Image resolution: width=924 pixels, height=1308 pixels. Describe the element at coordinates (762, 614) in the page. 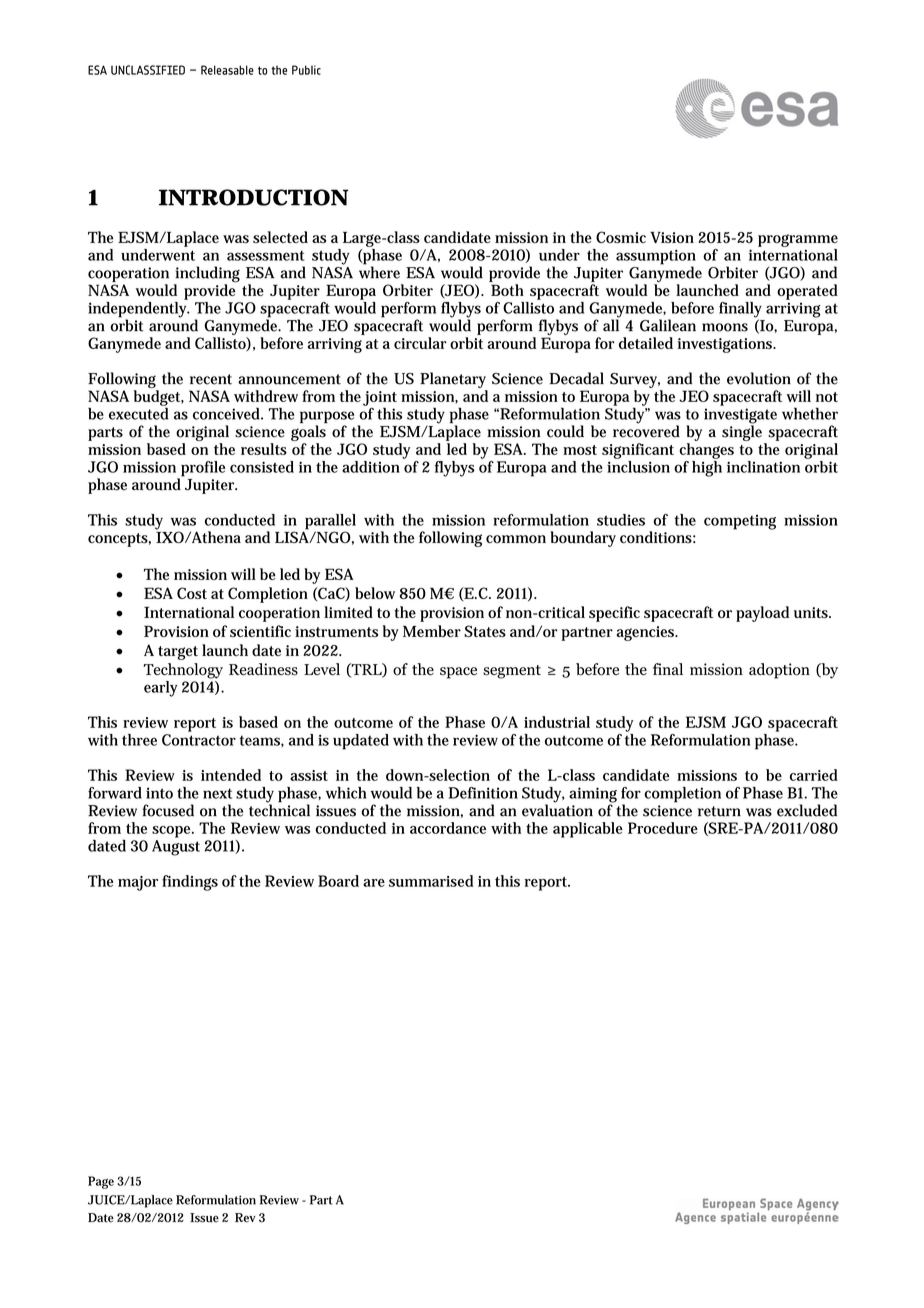

I see `payload` at that location.
